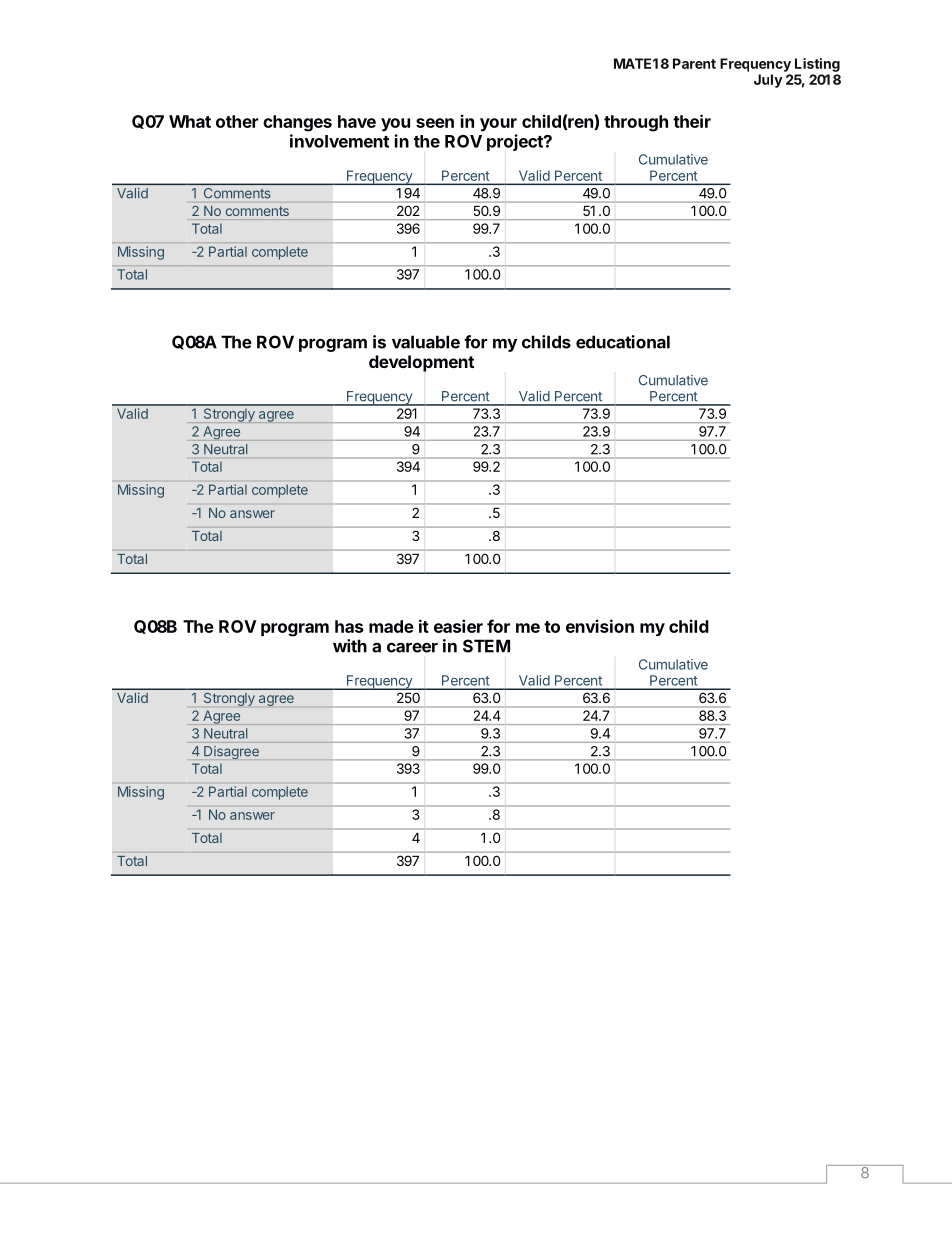  I want to click on other, so click(237, 121).
